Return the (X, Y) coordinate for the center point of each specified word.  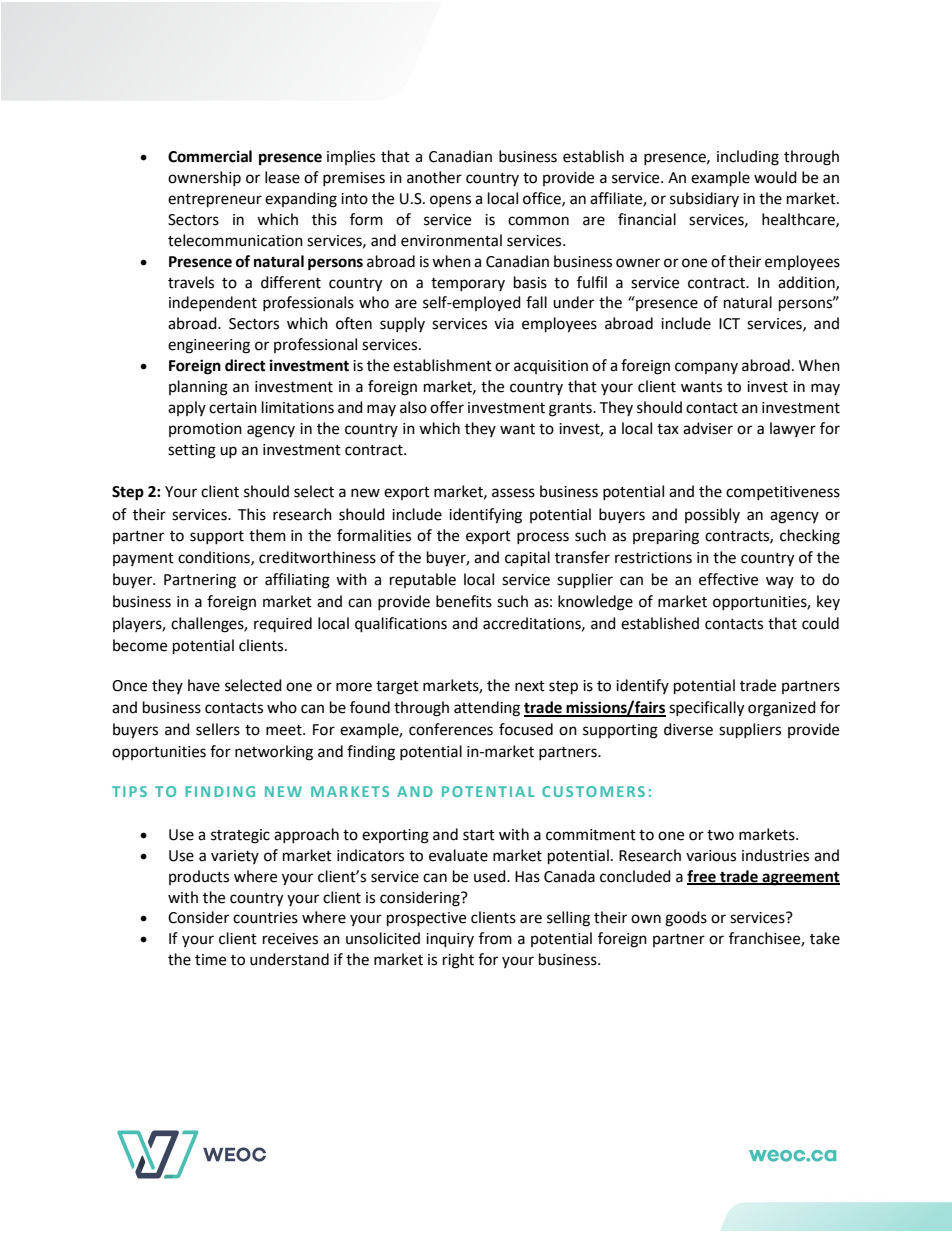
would (775, 177)
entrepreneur (215, 201)
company (706, 368)
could (820, 623)
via (504, 324)
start (479, 835)
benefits (464, 601)
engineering (209, 346)
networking (274, 753)
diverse (688, 729)
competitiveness (783, 493)
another (434, 177)
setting (192, 451)
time (210, 960)
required (283, 624)
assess (513, 493)
